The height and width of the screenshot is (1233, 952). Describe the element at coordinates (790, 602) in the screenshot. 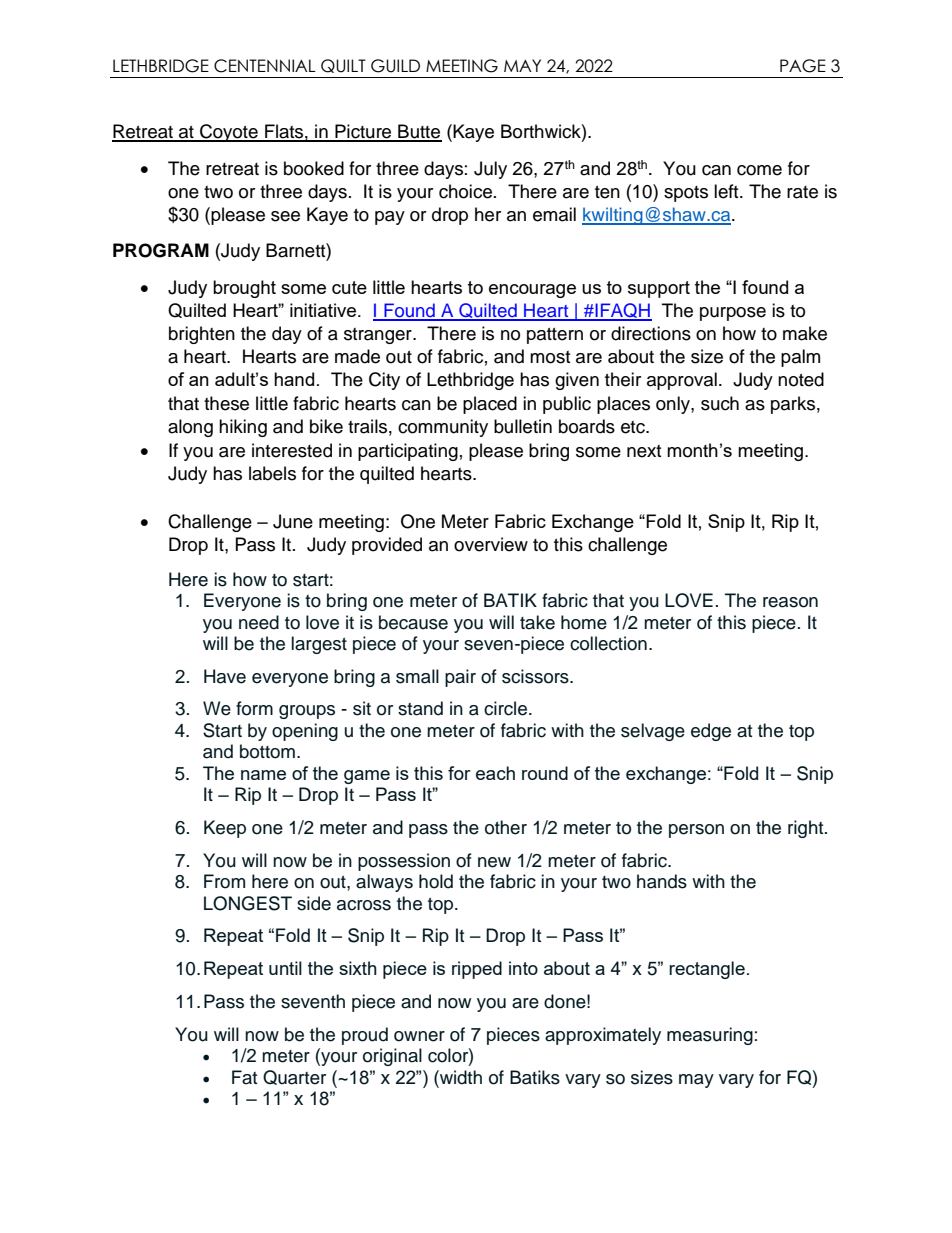

I see `reason` at that location.
